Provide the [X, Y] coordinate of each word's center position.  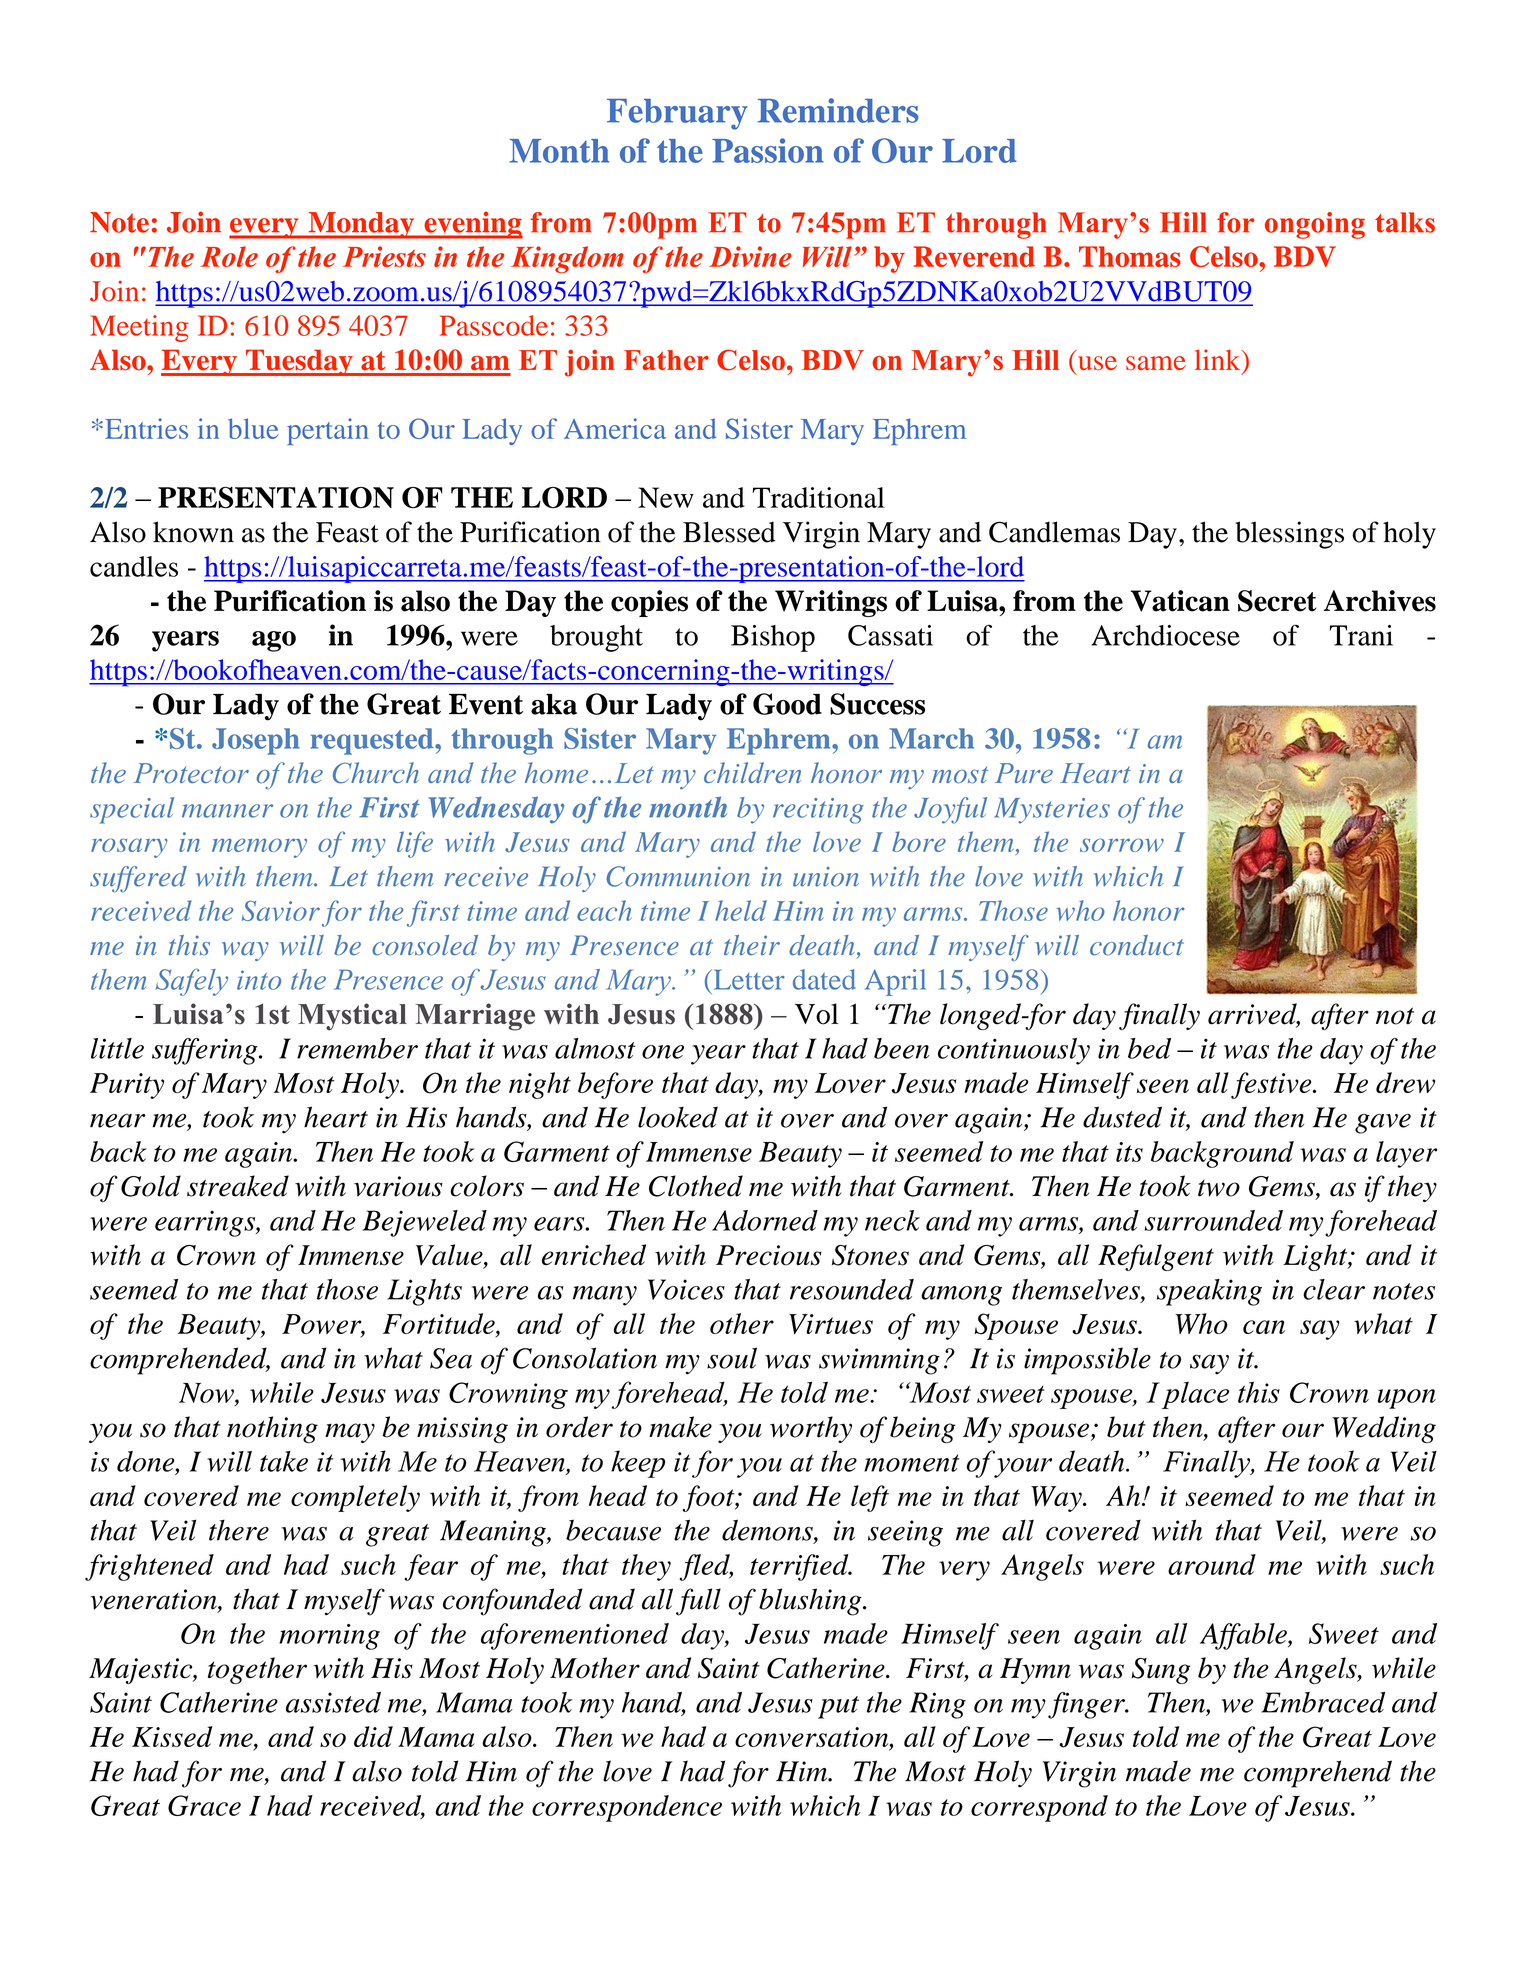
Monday [361, 225]
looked [678, 1117]
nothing [272, 1429]
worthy [811, 1429]
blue [253, 428]
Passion [768, 150]
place [1195, 1395]
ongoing [1315, 225]
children [752, 772]
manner [227, 811]
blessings [1289, 535]
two [1219, 1188]
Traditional [819, 497]
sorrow [1122, 845]
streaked [238, 1186]
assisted [333, 1702]
